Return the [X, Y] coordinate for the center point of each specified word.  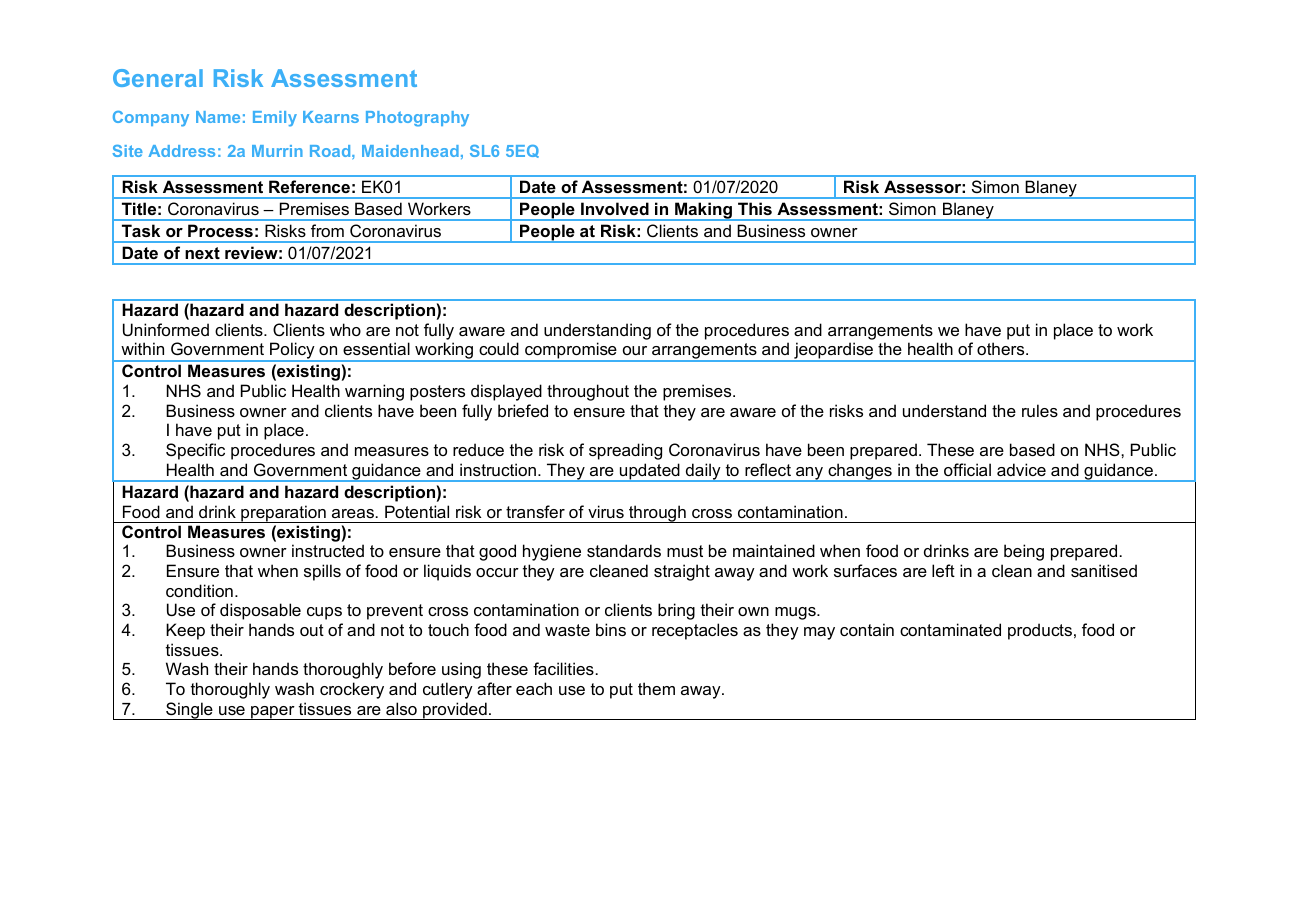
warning [374, 392]
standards [624, 550]
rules [1040, 410]
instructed [328, 550]
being [1024, 552]
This [755, 209]
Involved [615, 209]
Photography [417, 119]
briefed [523, 410]
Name [218, 117]
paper [273, 713]
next [202, 253]
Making [703, 211]
